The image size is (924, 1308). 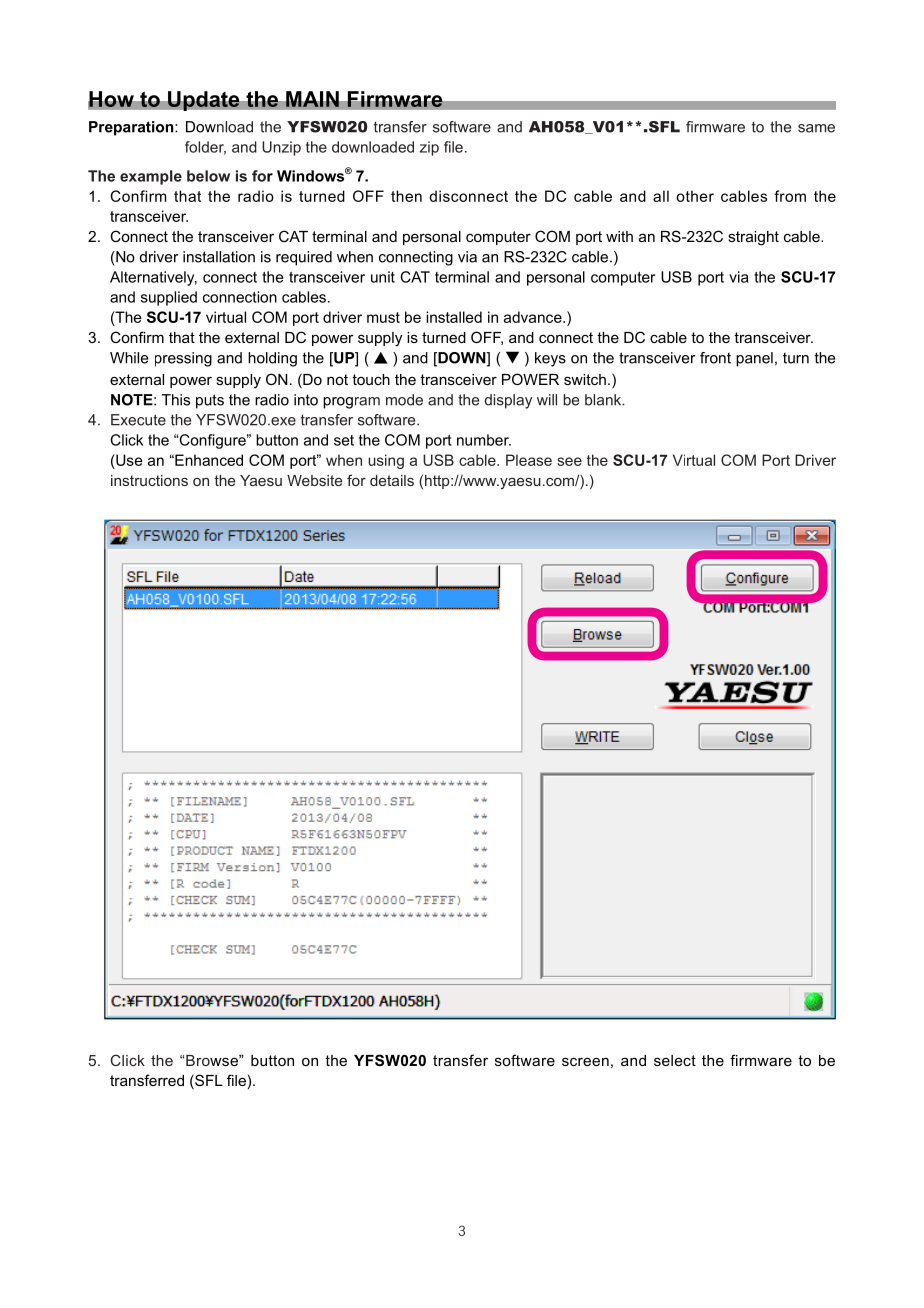 What do you see at coordinates (695, 196) in the image?
I see `other` at bounding box center [695, 196].
